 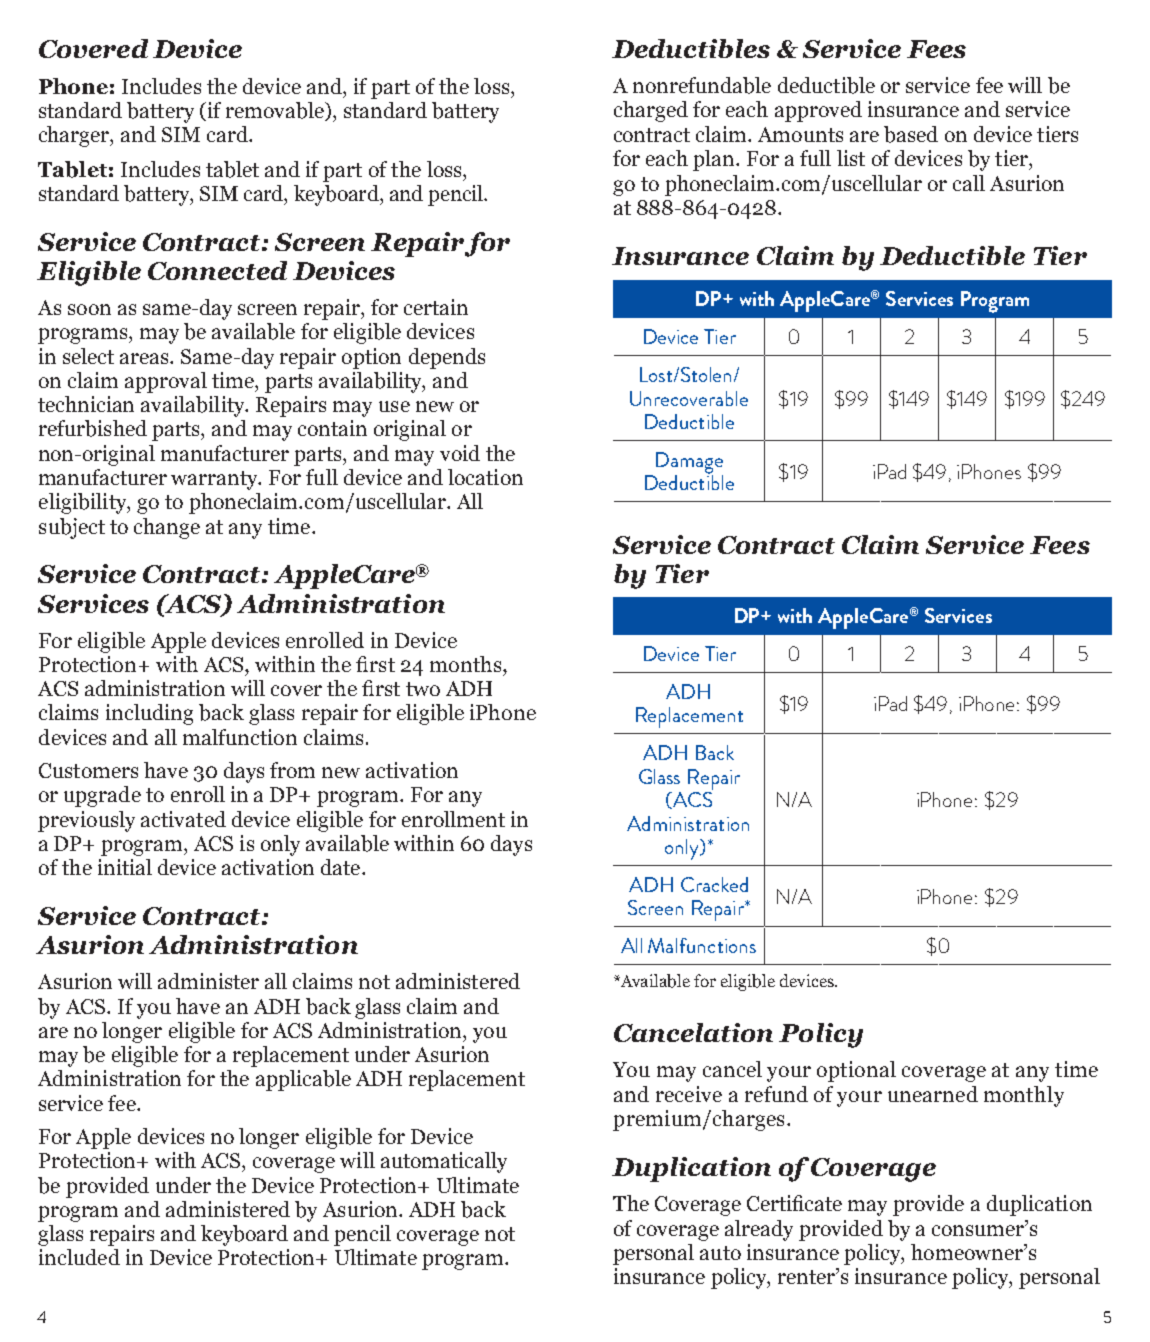 I want to click on Cracked, so click(x=714, y=884).
